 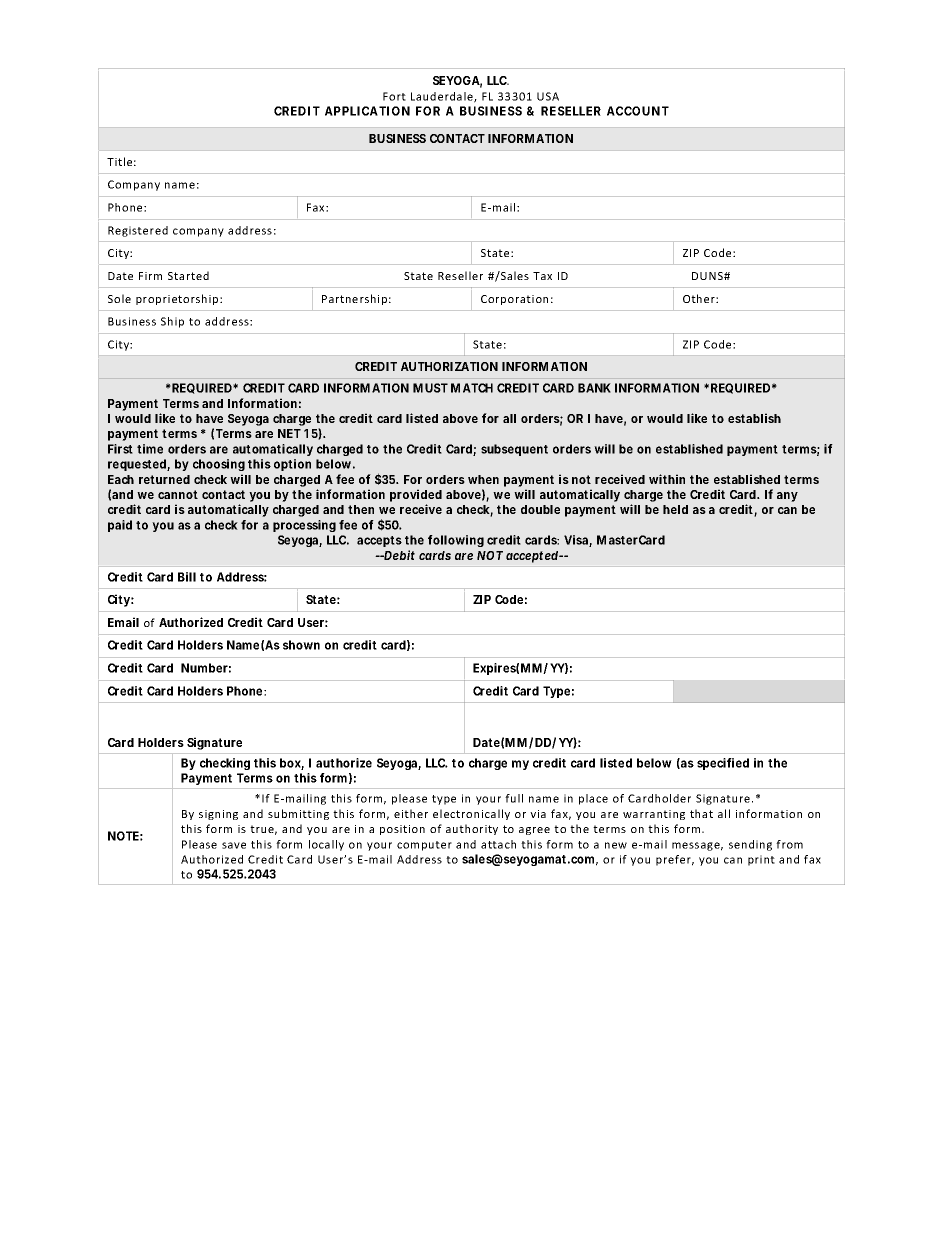 I want to click on when, so click(x=483, y=479).
